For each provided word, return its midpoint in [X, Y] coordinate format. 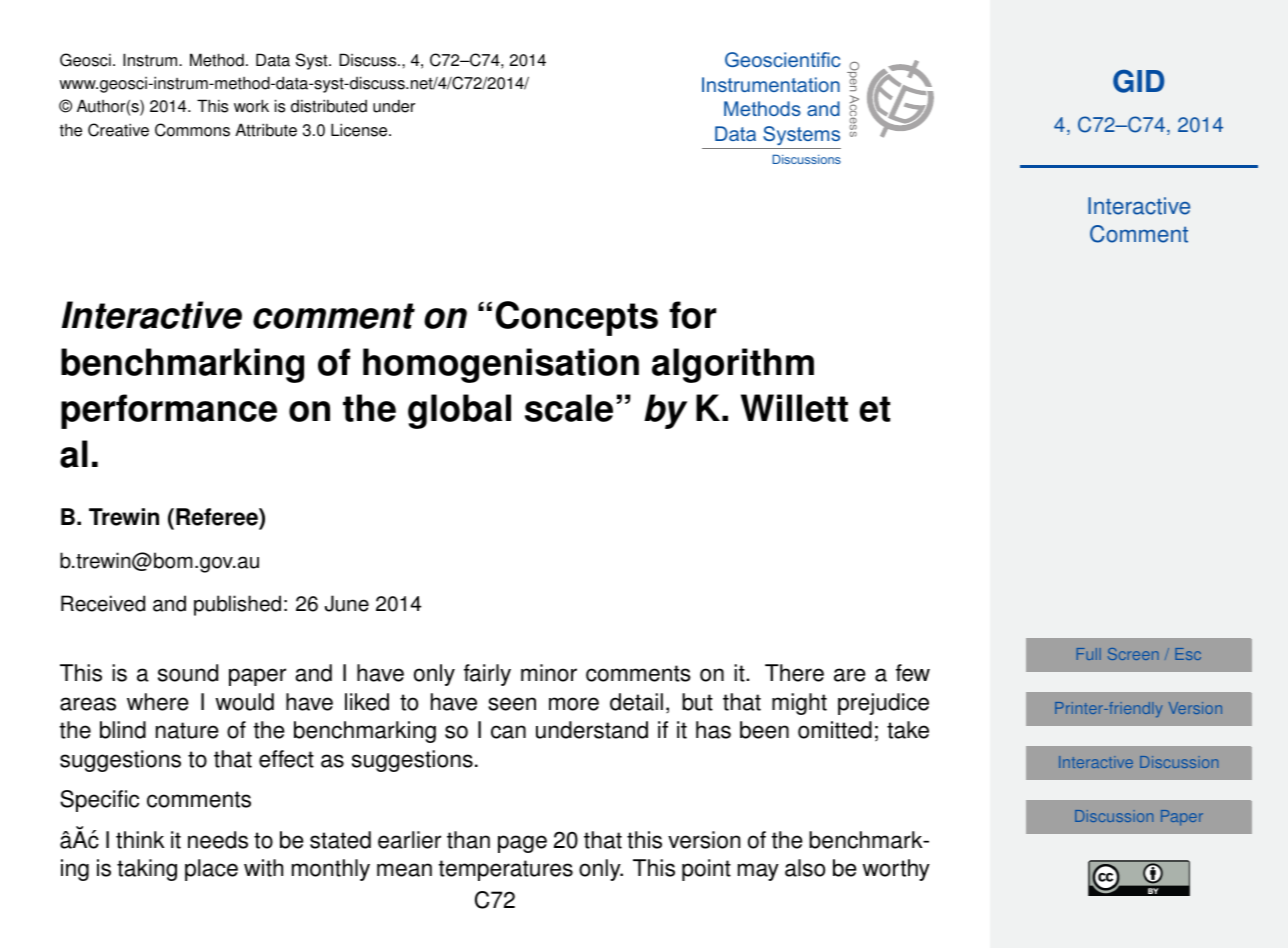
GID [1138, 81]
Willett [794, 408]
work [251, 106]
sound [188, 673]
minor [549, 673]
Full [1089, 654]
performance [169, 411]
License [360, 130]
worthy [896, 870]
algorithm [733, 365]
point [706, 870]
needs [218, 840]
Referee [218, 518]
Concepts [577, 318]
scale [569, 408]
